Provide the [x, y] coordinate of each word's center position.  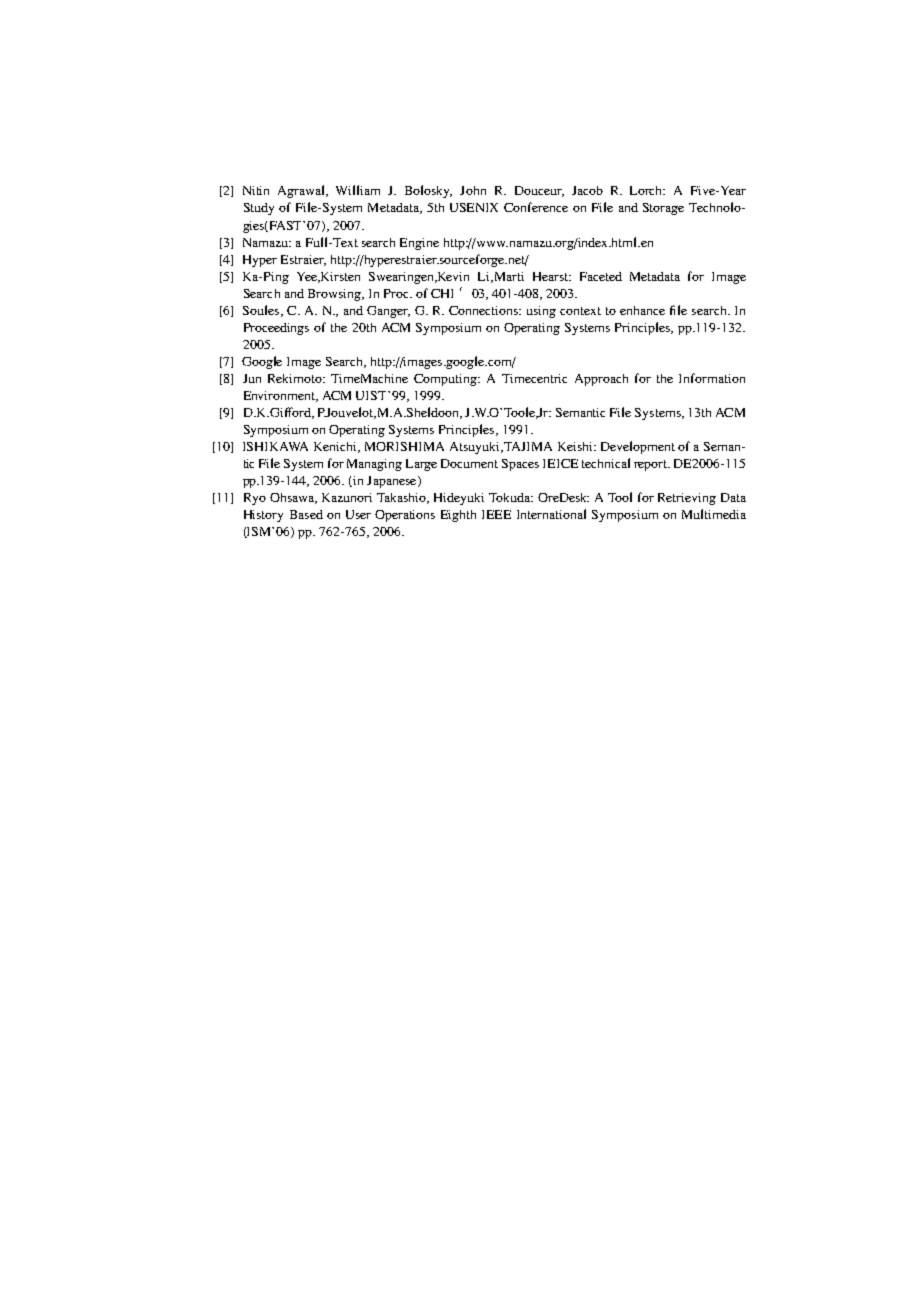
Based [306, 514]
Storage [663, 209]
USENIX [474, 207]
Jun [252, 378]
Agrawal [303, 191]
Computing [447, 380]
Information [712, 378]
